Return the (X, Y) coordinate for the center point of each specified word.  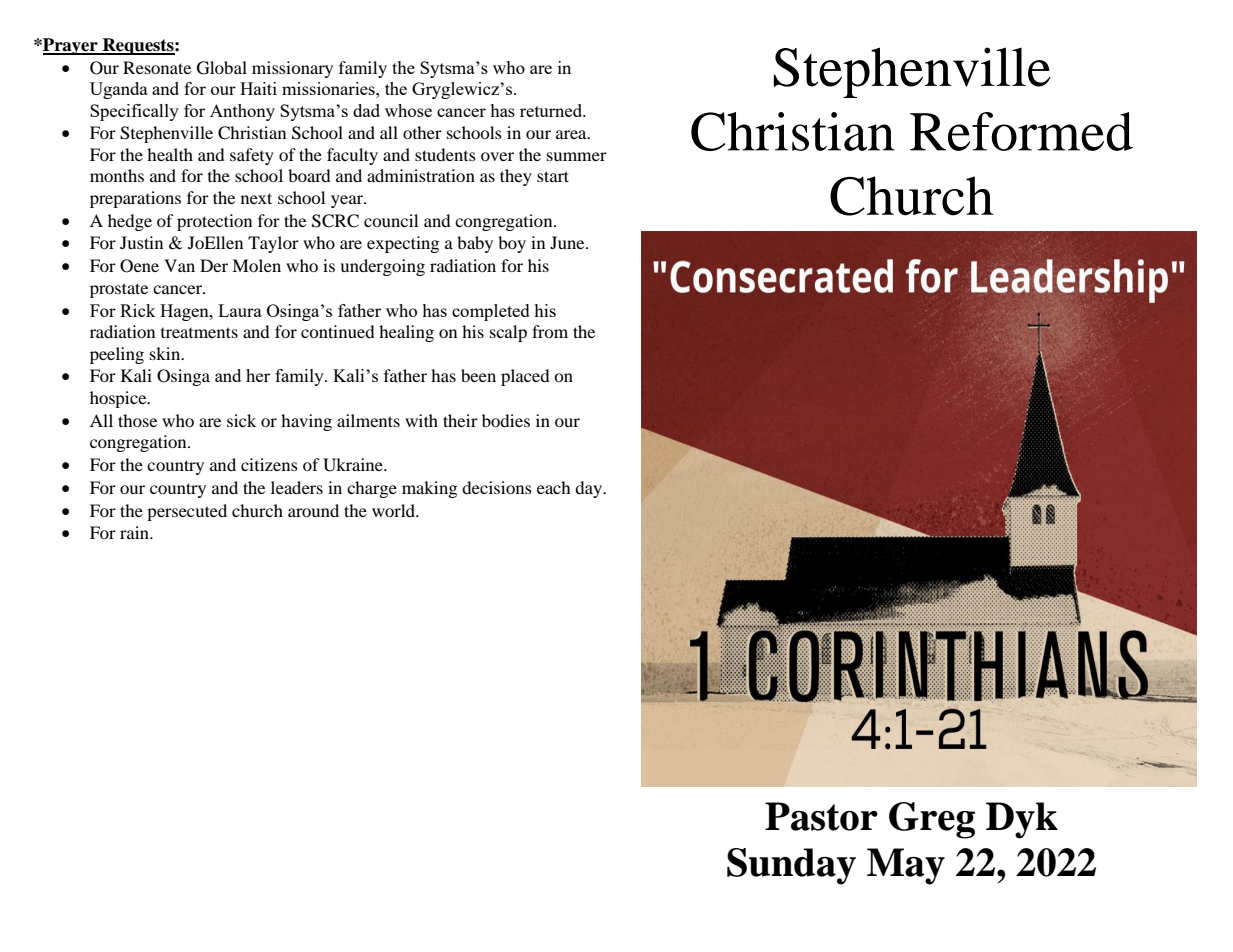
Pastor (821, 816)
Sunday (791, 866)
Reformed (1021, 131)
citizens (269, 464)
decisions (497, 487)
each (554, 487)
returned (552, 110)
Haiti (258, 88)
